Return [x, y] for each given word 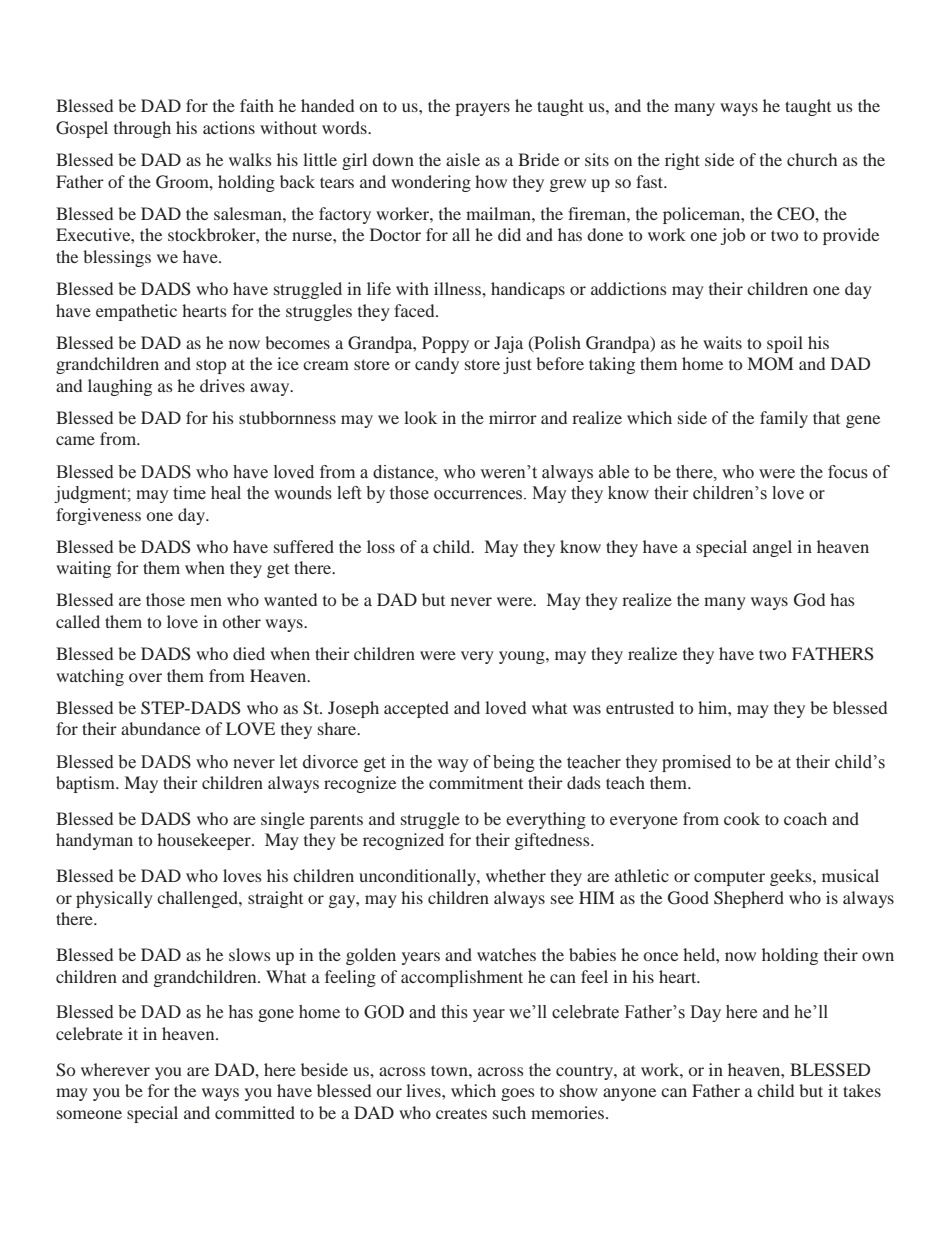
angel [772, 548]
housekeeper [205, 841]
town [450, 1070]
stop [211, 366]
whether [516, 875]
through [142, 129]
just [517, 365]
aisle [463, 159]
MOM [770, 364]
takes [862, 1090]
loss [381, 546]
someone [89, 1114]
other [242, 621]
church [812, 159]
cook [742, 818]
